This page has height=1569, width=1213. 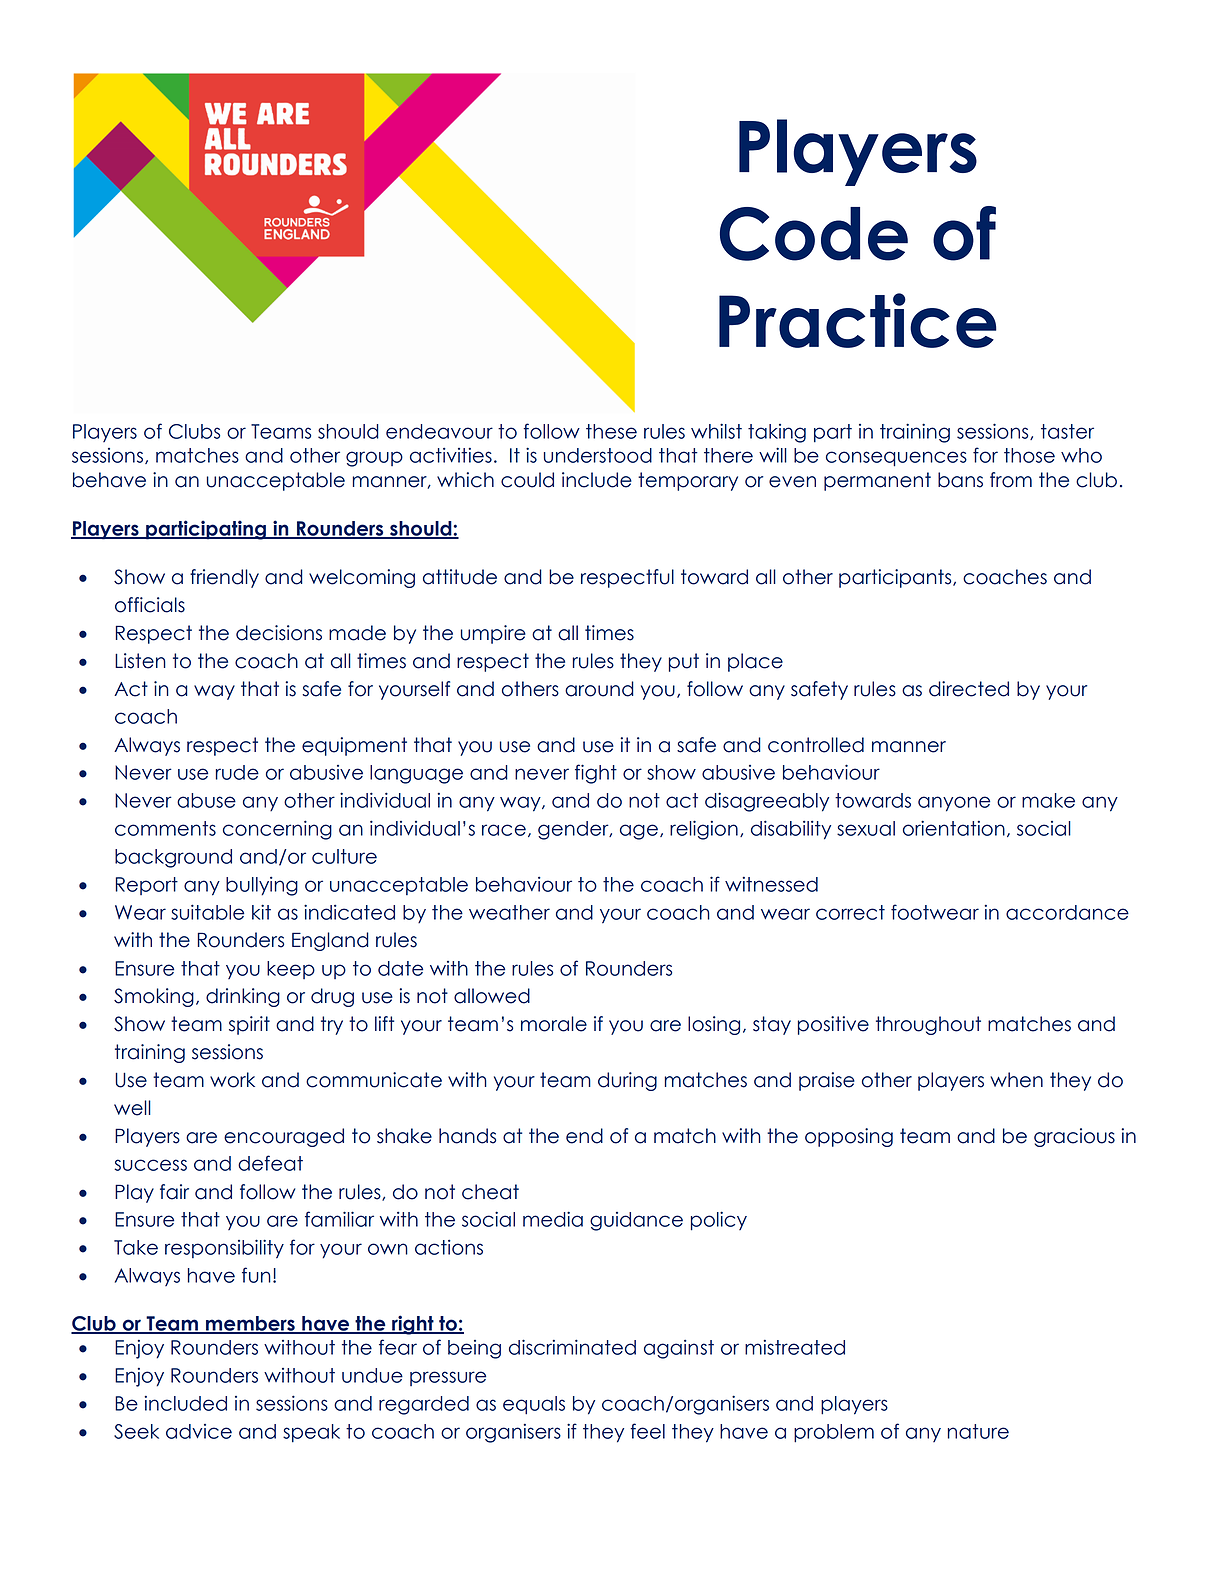 What do you see at coordinates (439, 431) in the page?
I see `endeavour` at bounding box center [439, 431].
